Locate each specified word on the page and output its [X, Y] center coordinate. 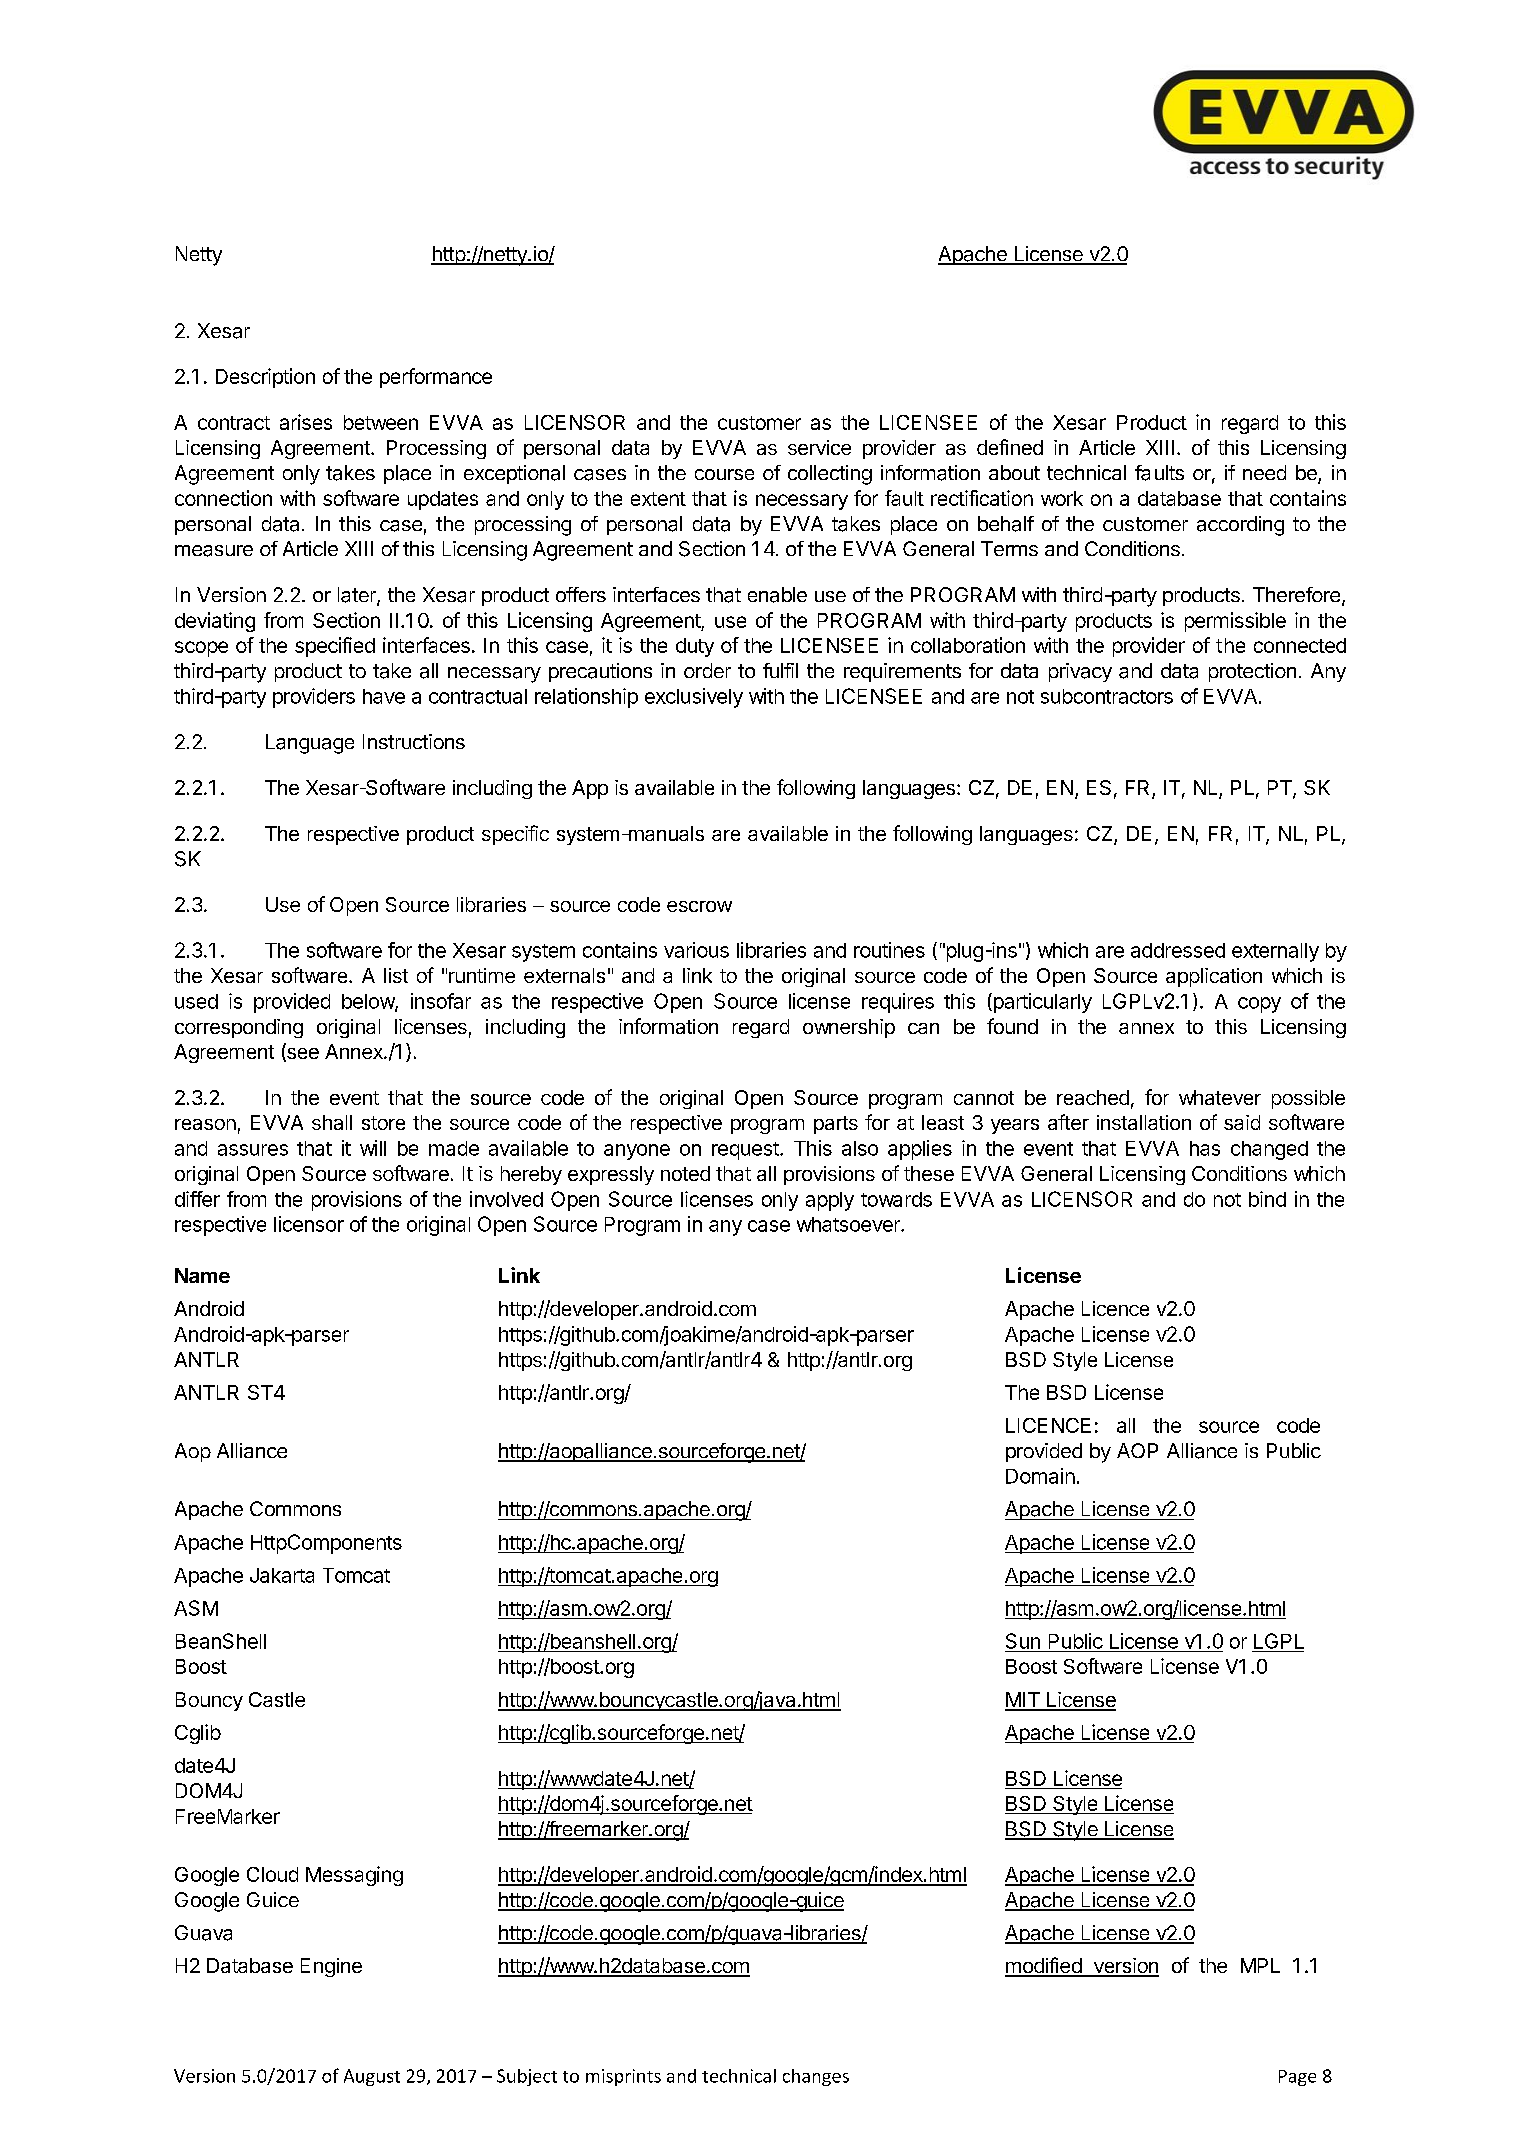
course [724, 474]
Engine [331, 1967]
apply [830, 1201]
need [1264, 472]
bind [1267, 1199]
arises [306, 422]
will [373, 1148]
